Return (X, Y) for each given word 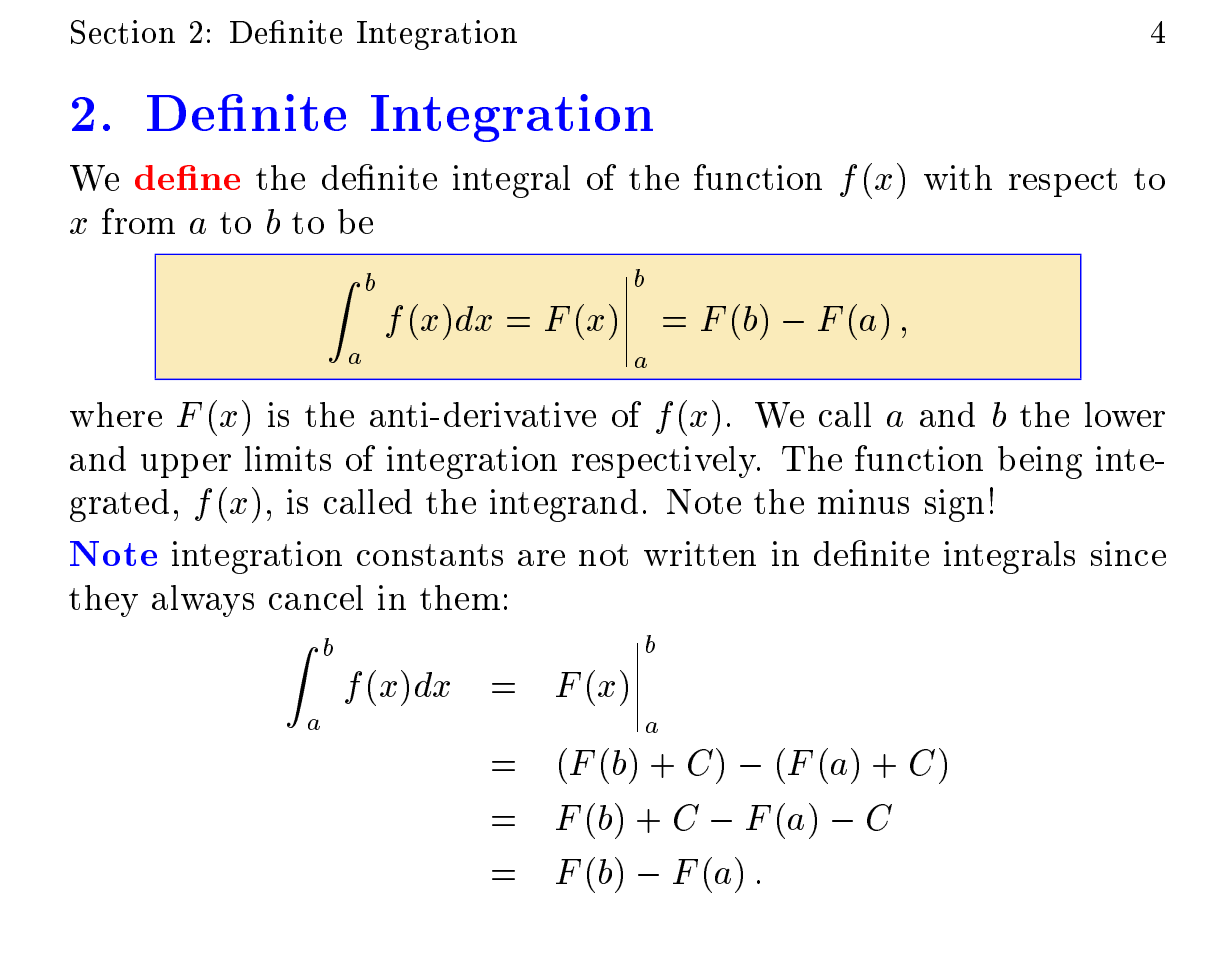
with (958, 177)
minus (863, 501)
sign (954, 505)
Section (123, 32)
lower (1125, 414)
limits (288, 458)
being (1040, 462)
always (203, 601)
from (138, 221)
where (116, 414)
